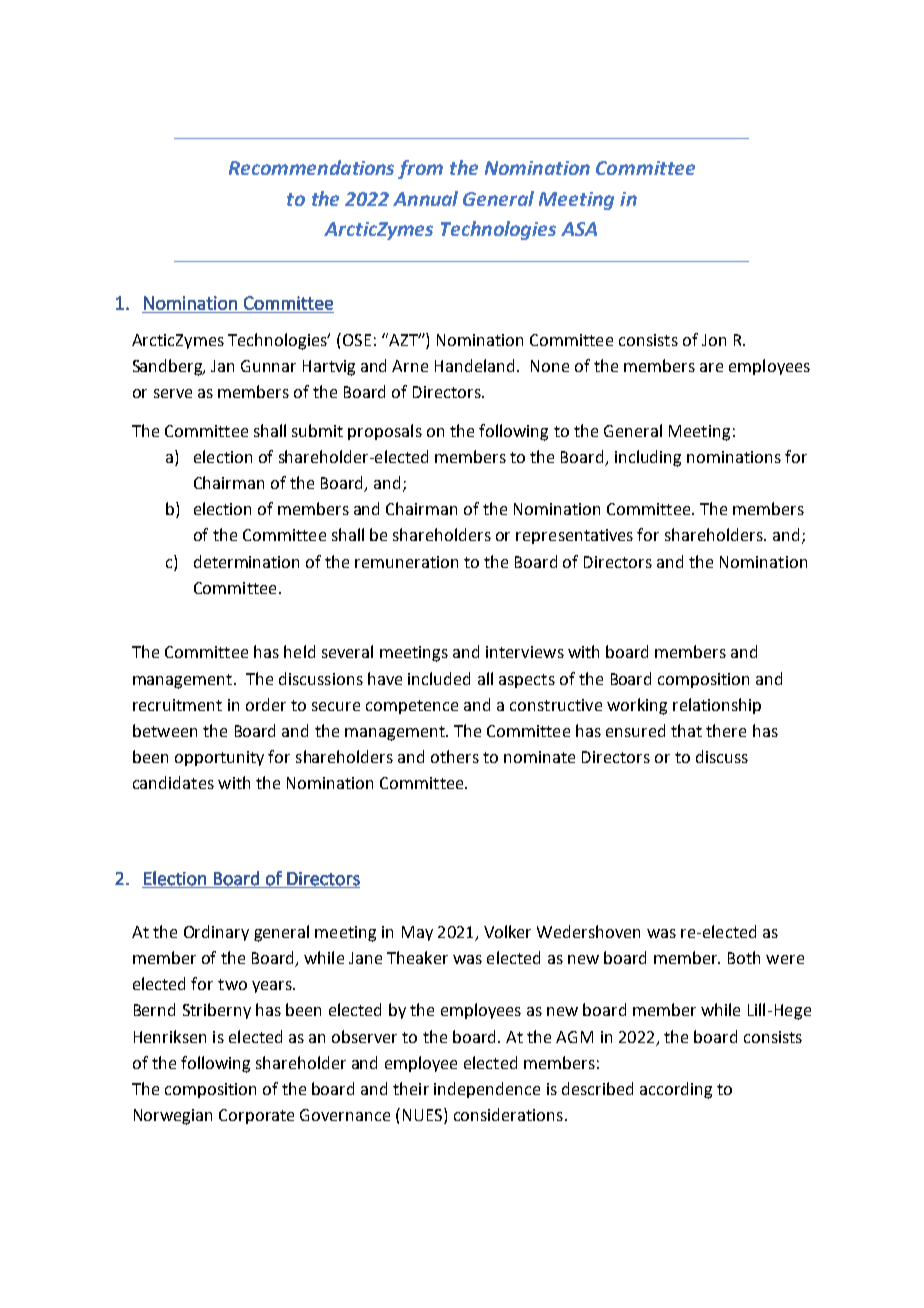  I want to click on Recommendations, so click(311, 167).
